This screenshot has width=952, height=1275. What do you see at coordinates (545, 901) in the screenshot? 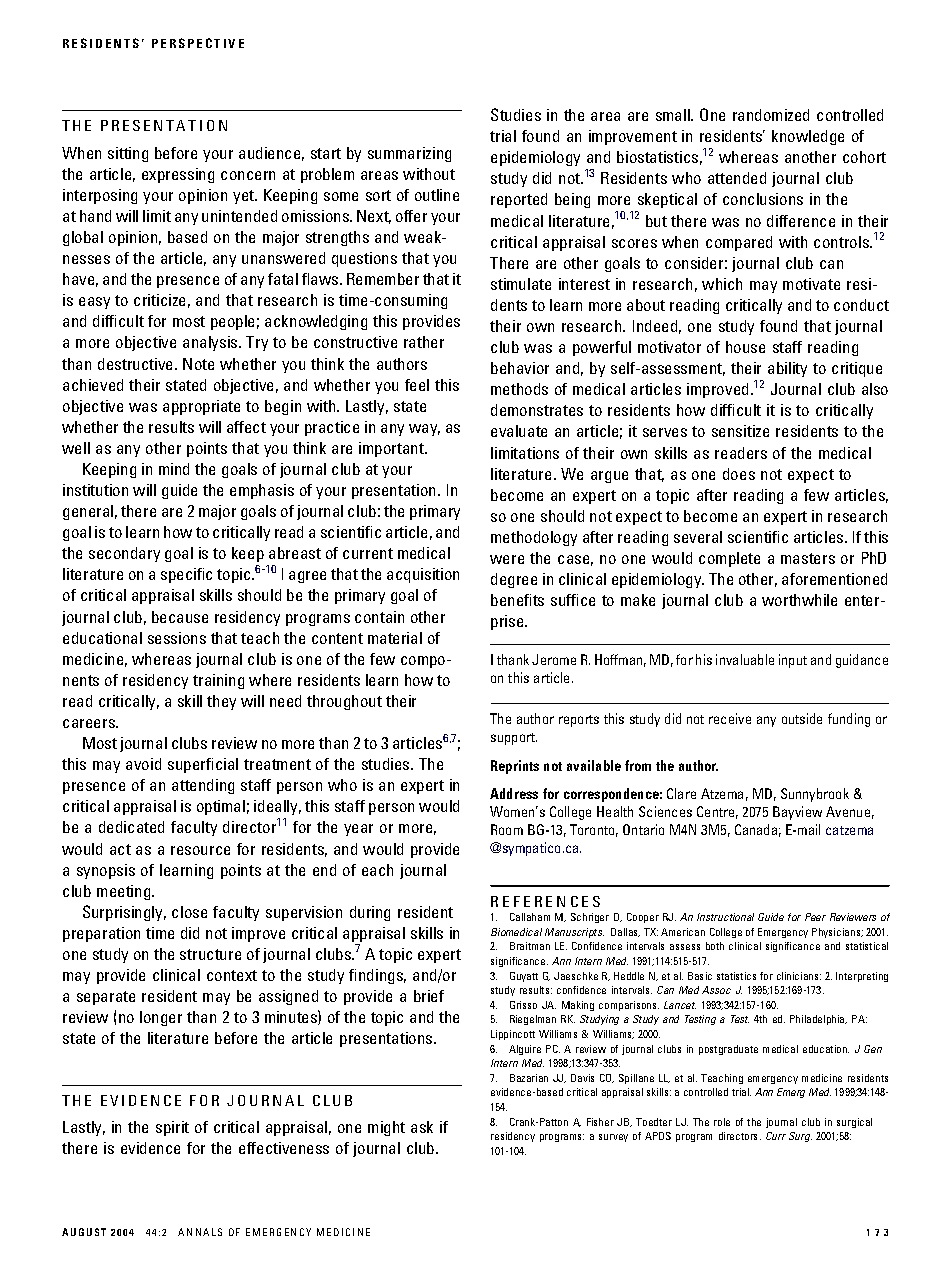
I see `REFERENCES` at bounding box center [545, 901].
